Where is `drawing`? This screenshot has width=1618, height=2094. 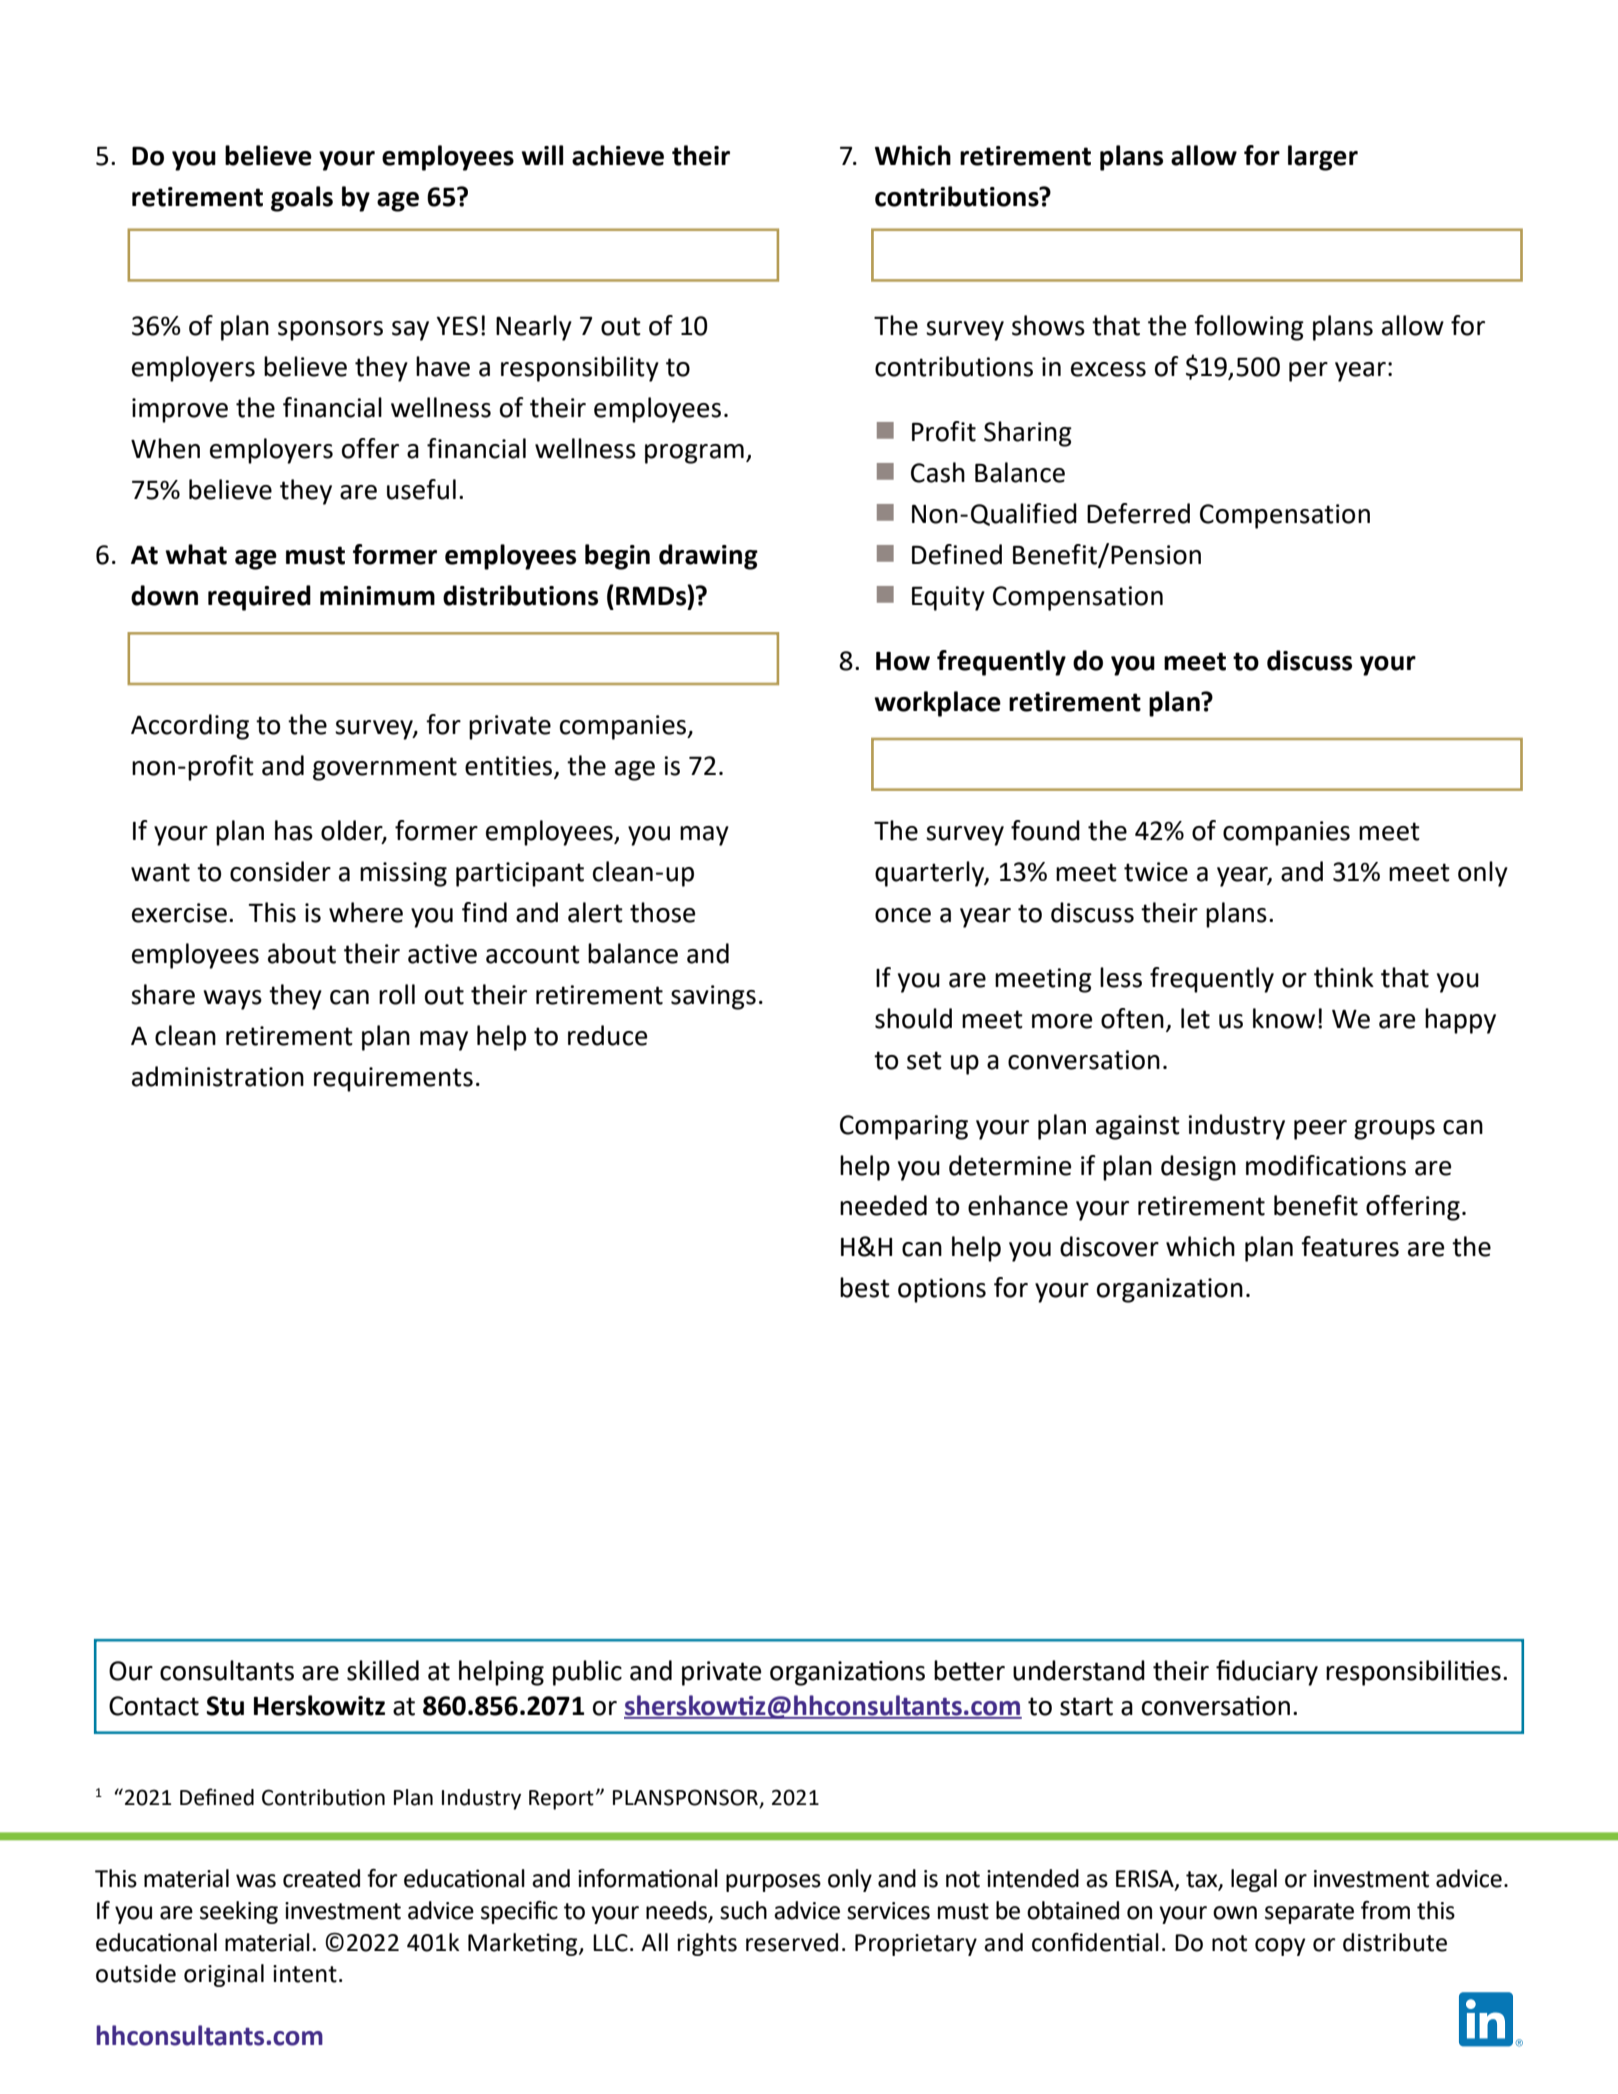 drawing is located at coordinates (708, 557).
